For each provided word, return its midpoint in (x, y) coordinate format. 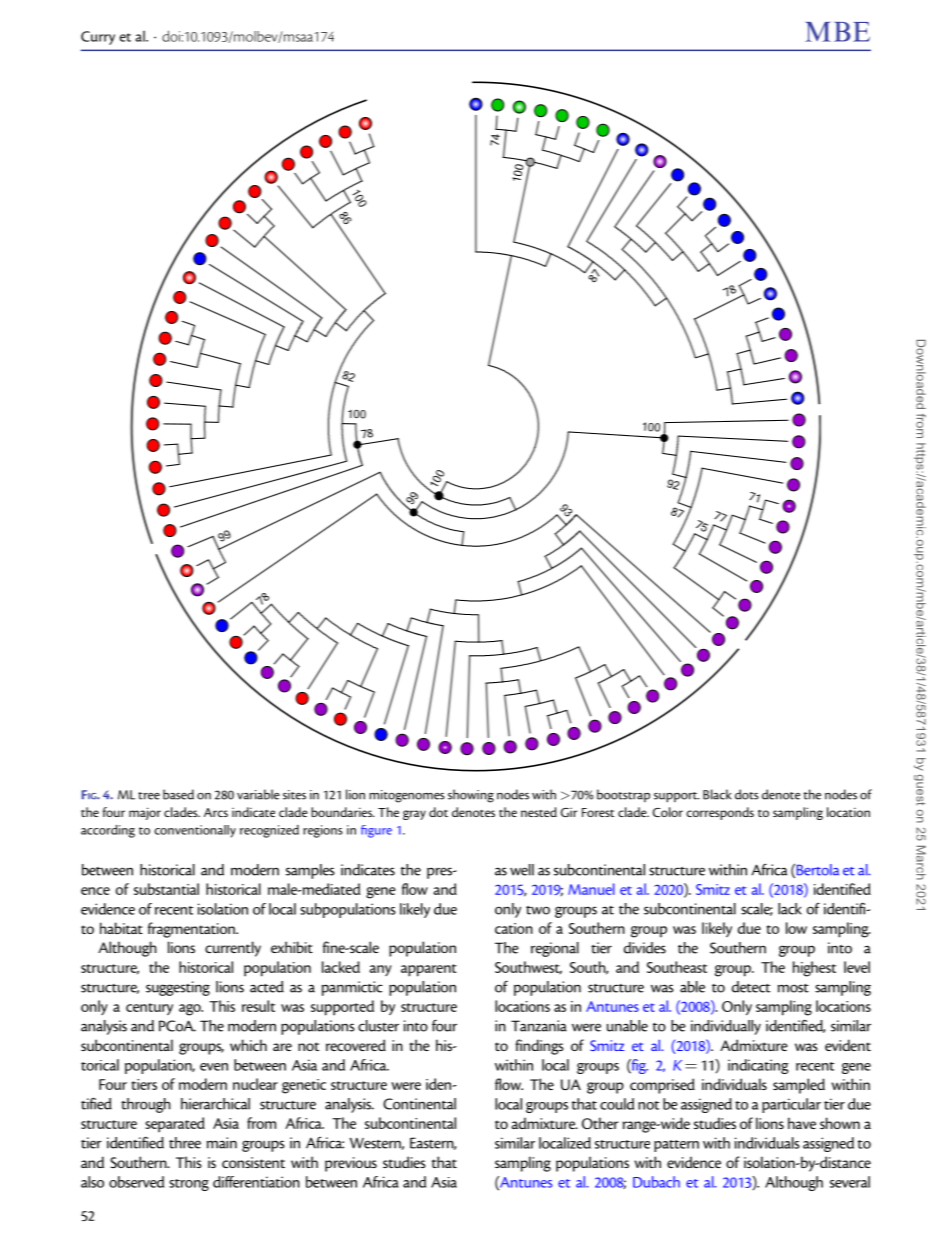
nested (539, 812)
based (178, 794)
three (185, 1143)
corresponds (720, 813)
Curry (98, 38)
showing (471, 796)
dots (747, 794)
